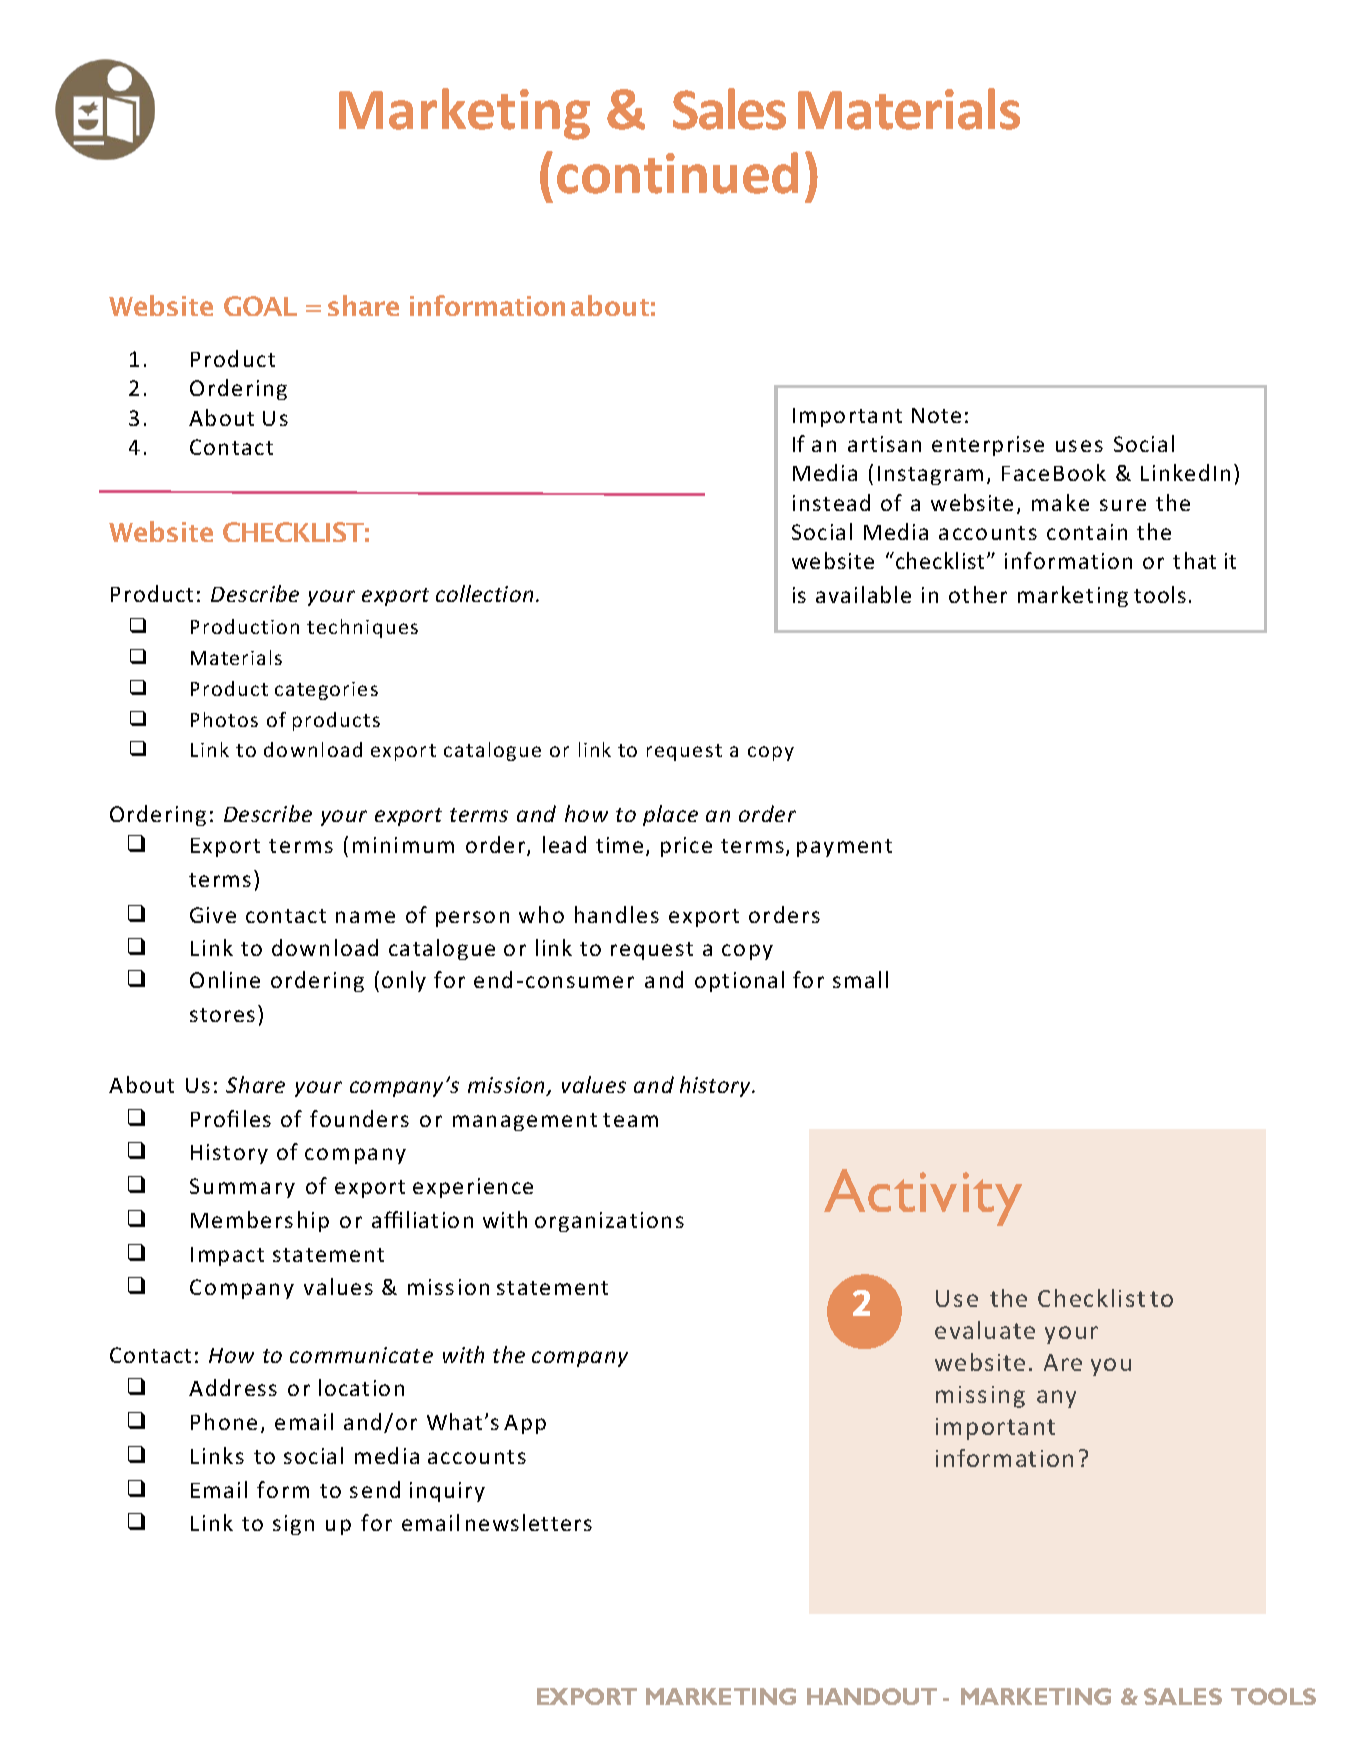 The width and height of the document is (1359, 1759). Describe the element at coordinates (260, 306) in the document. I see `GOAL` at that location.
